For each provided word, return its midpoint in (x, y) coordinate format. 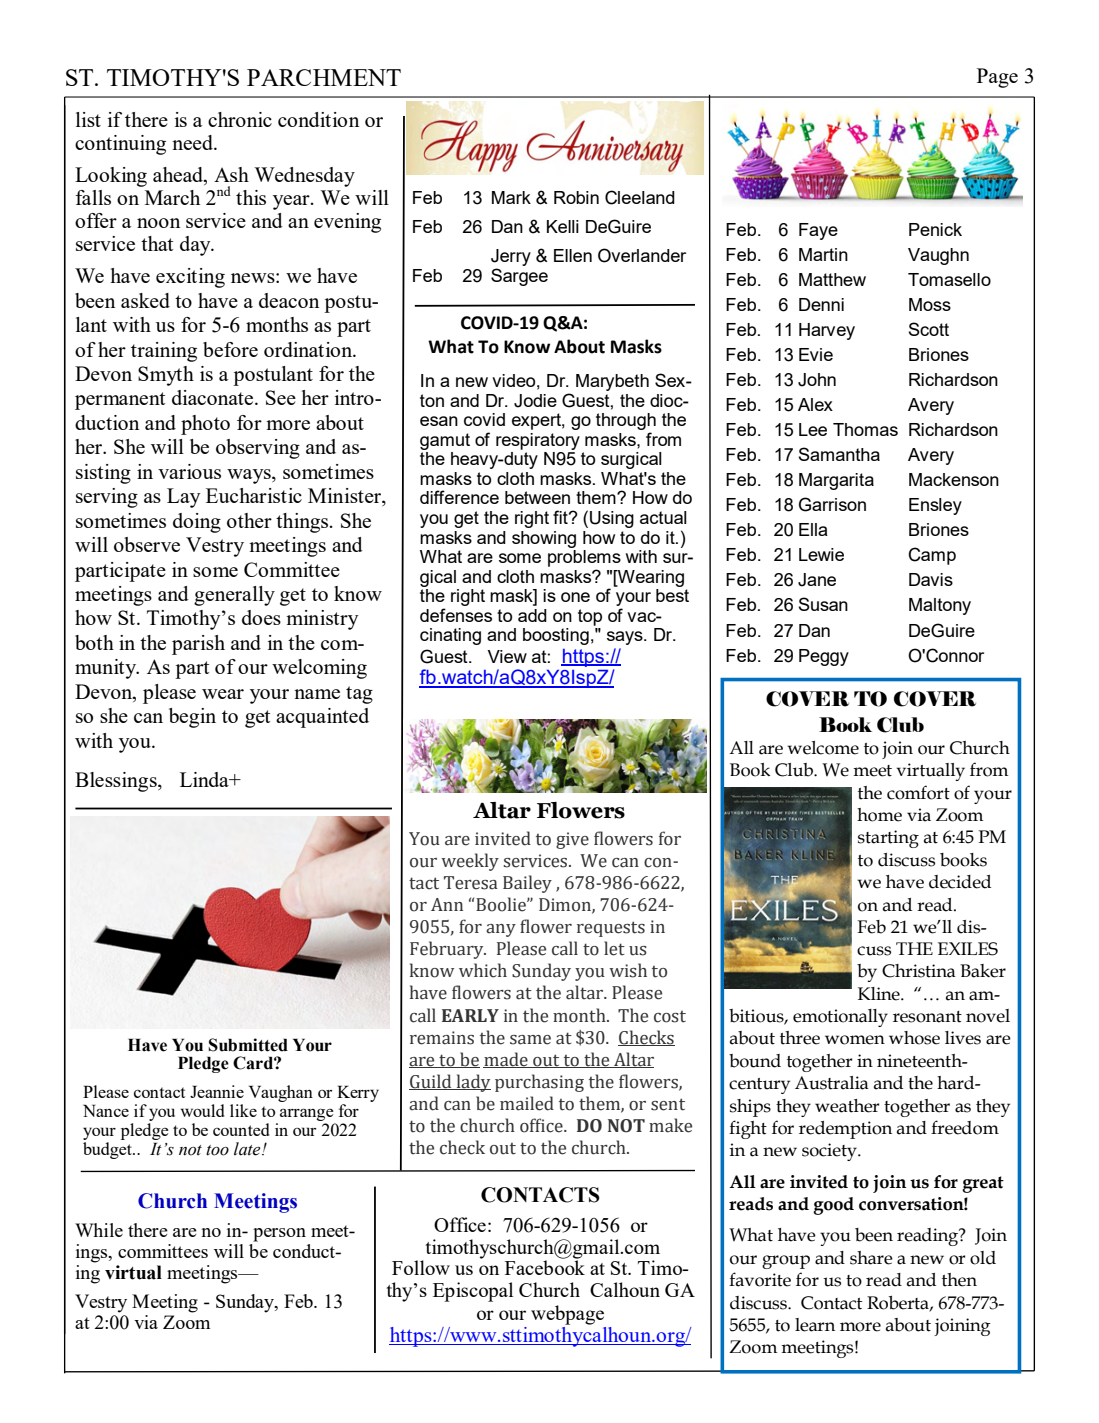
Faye (818, 231)
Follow (421, 1267)
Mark (511, 197)
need (193, 142)
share (871, 1258)
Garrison (832, 504)
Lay (183, 498)
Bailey (527, 884)
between (537, 497)
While (99, 1230)
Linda (205, 779)
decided (960, 882)
